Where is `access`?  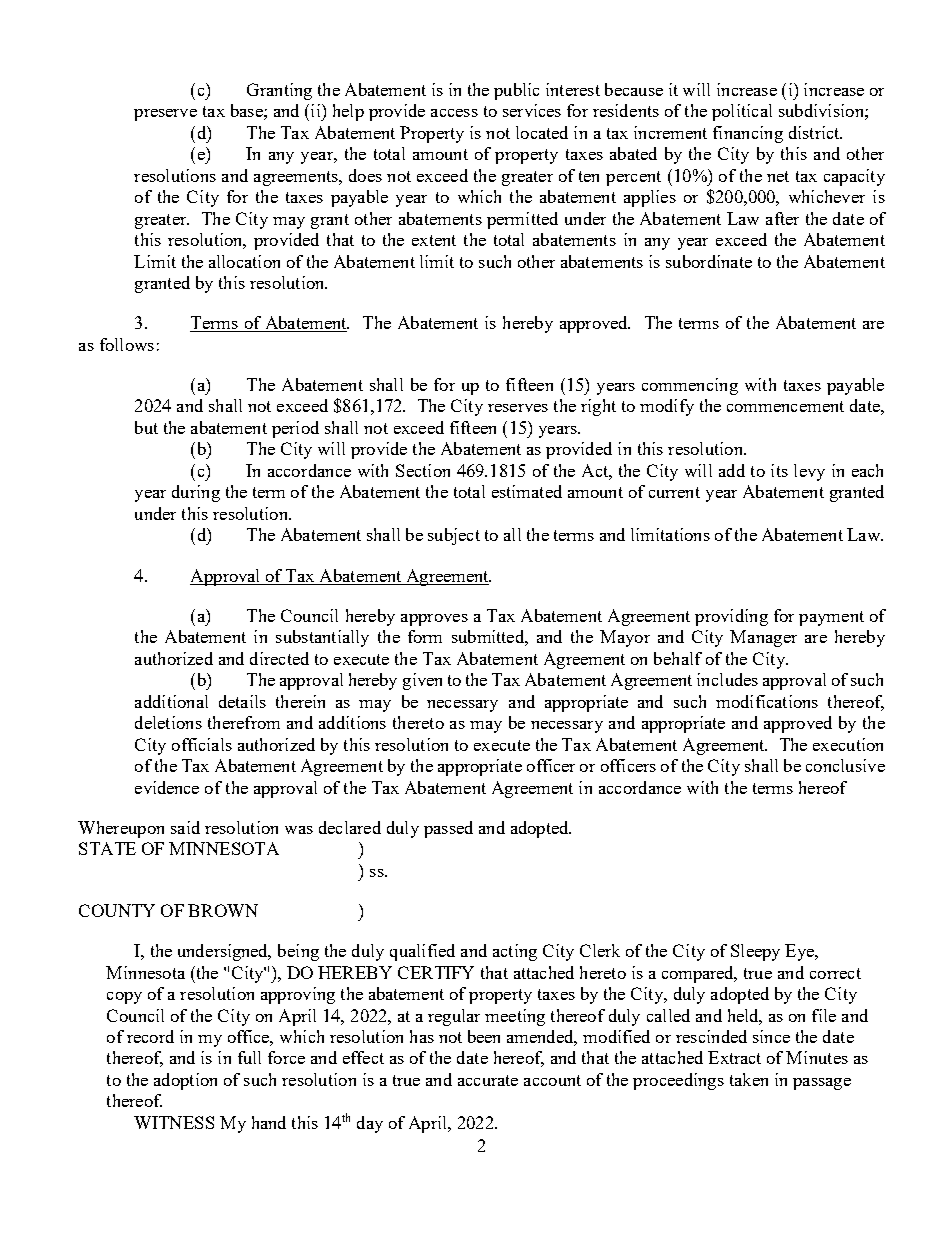 access is located at coordinates (454, 113).
